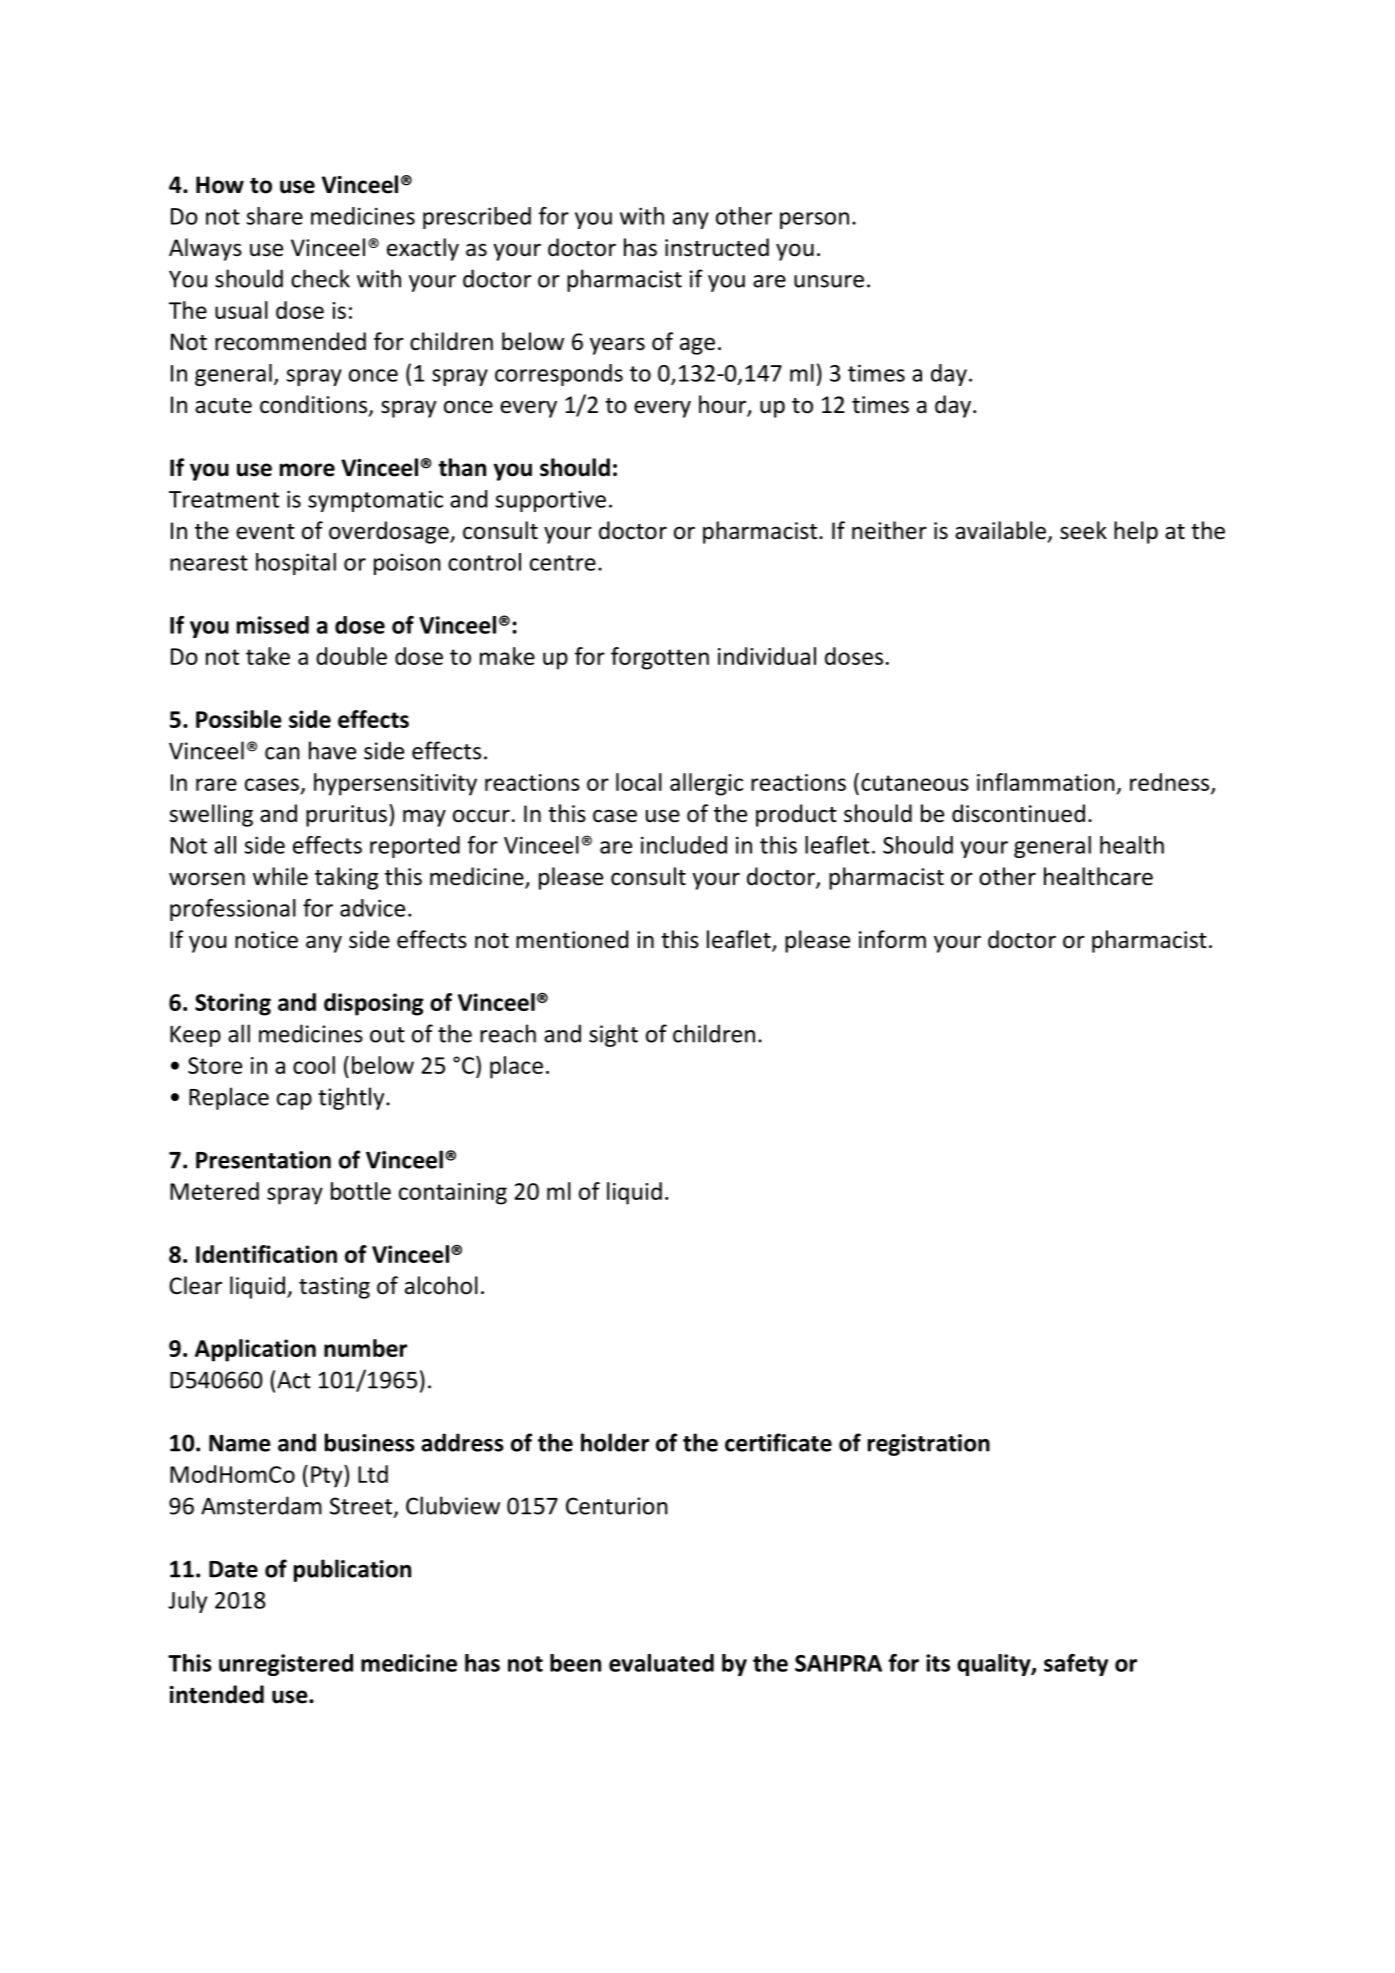 The width and height of the page is (1395, 1973). Describe the element at coordinates (275, 216) in the page. I see `share` at that location.
